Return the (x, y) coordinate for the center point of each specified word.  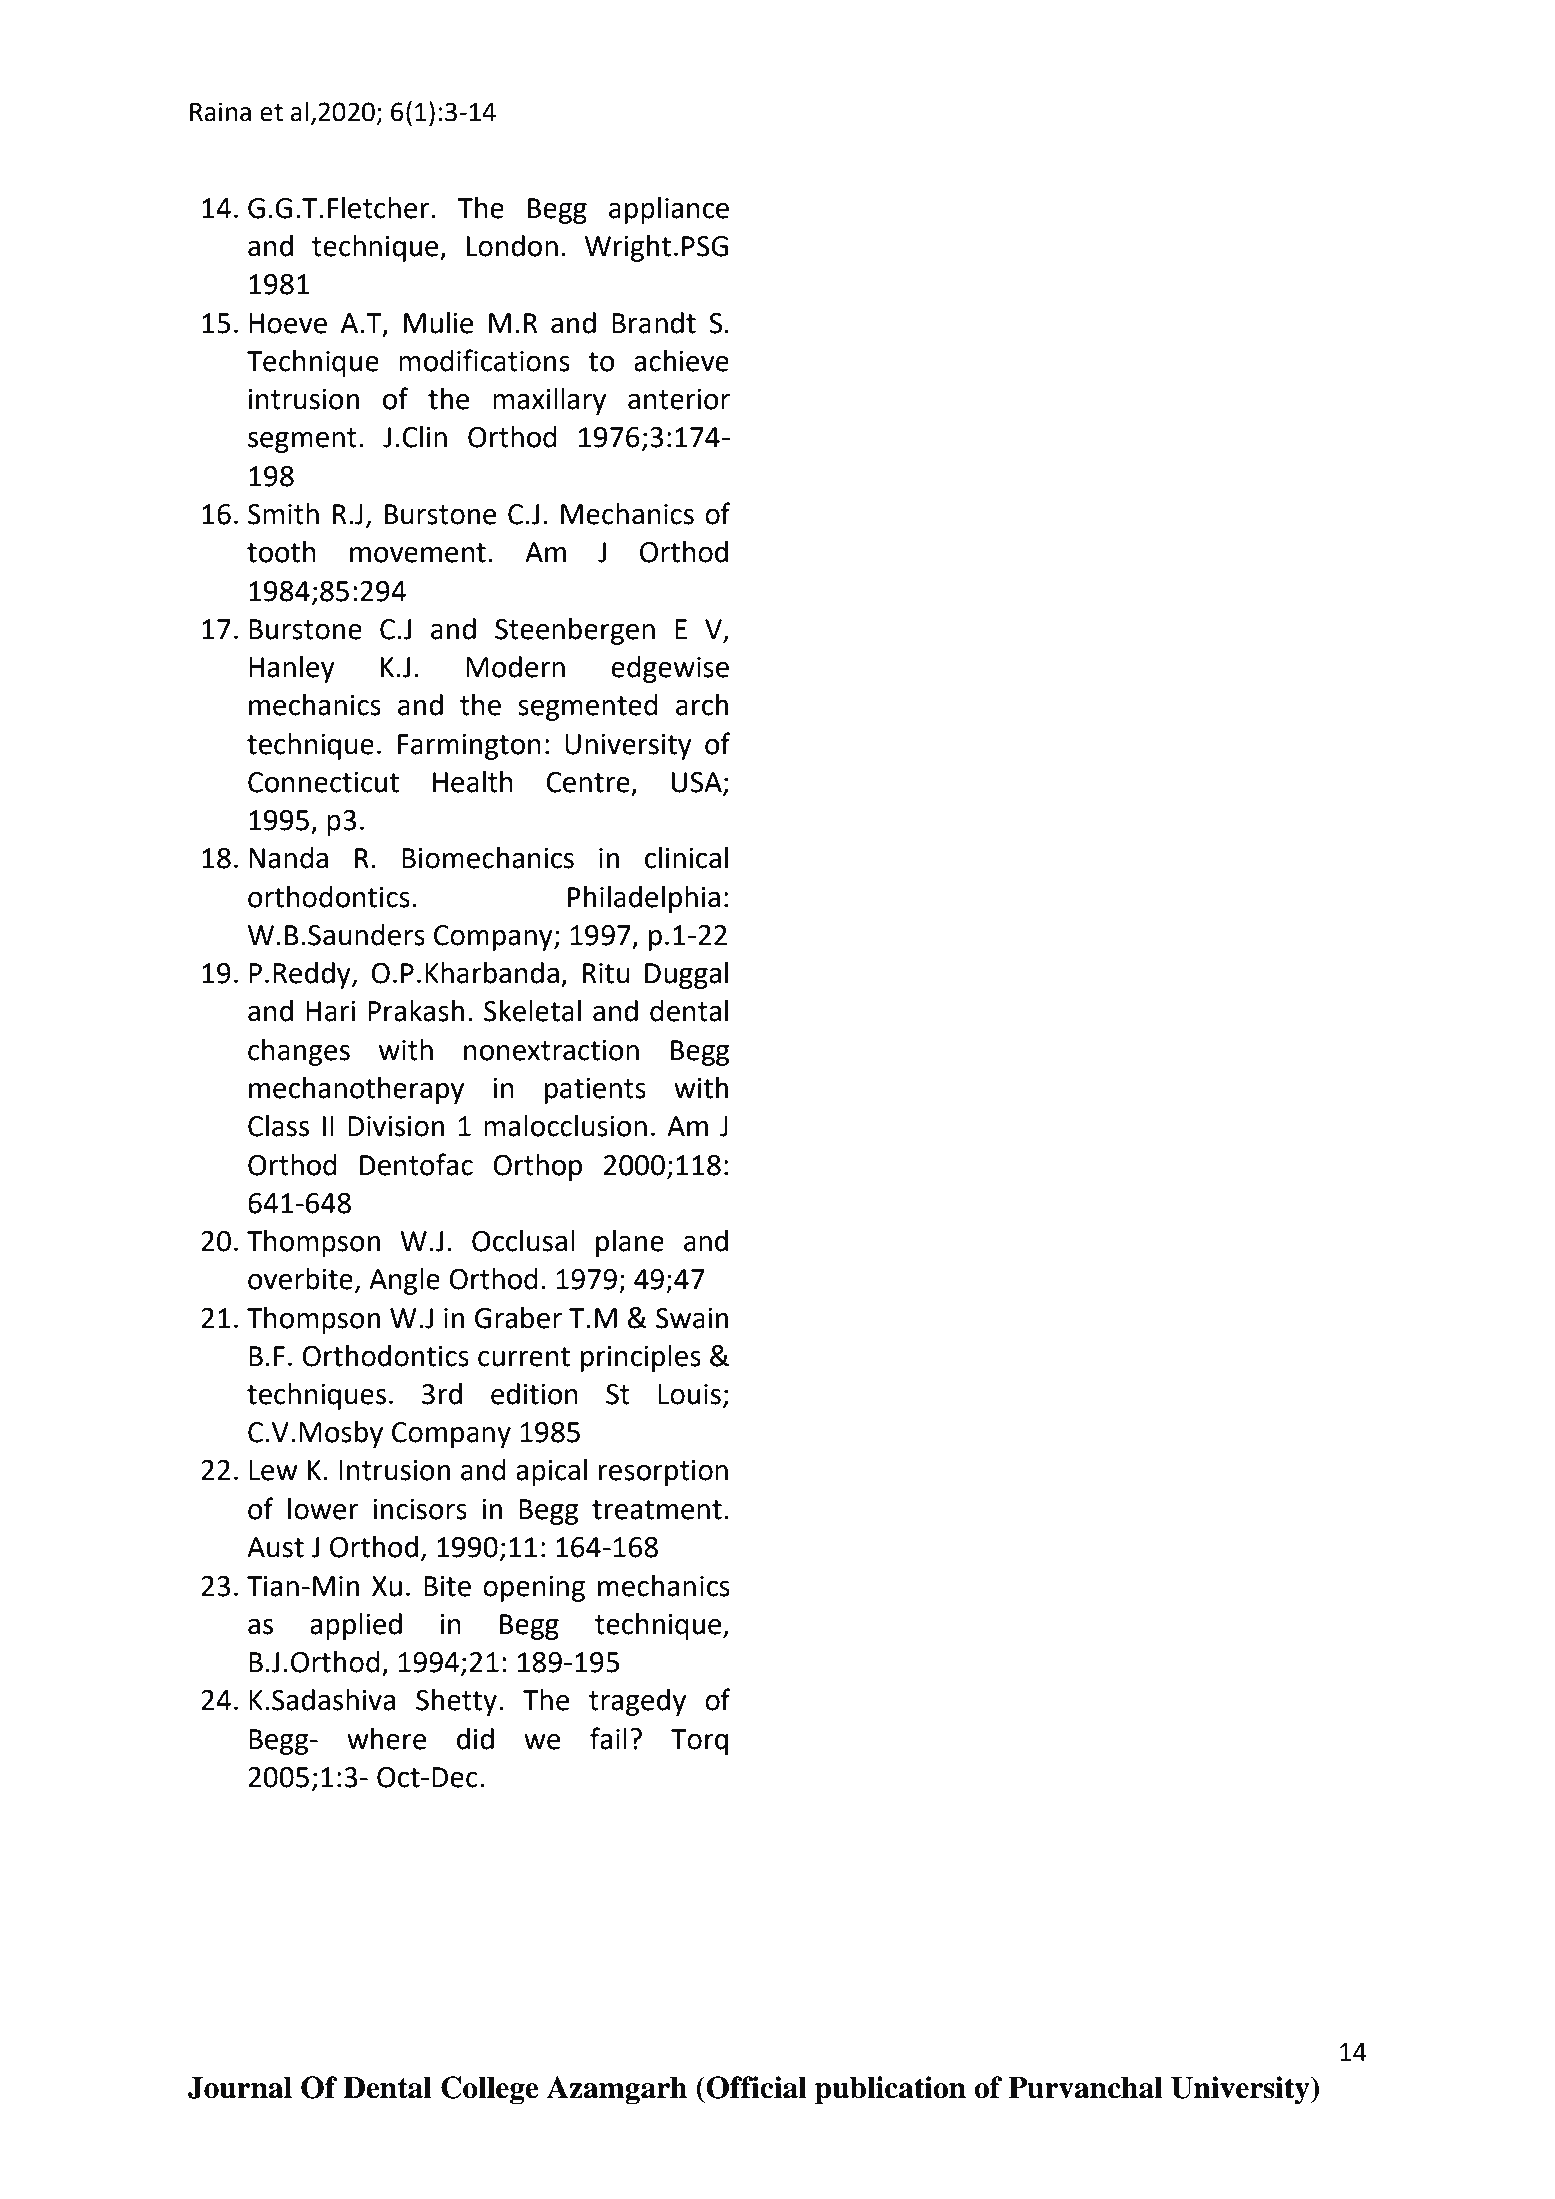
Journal (240, 2087)
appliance (669, 210)
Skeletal (532, 1011)
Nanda (288, 858)
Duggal (686, 975)
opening (534, 1589)
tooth (281, 552)
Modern (515, 667)
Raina (220, 112)
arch (702, 705)
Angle (404, 1281)
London (512, 246)
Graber (518, 1318)
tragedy (637, 1702)
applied (356, 1626)
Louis (689, 1394)
